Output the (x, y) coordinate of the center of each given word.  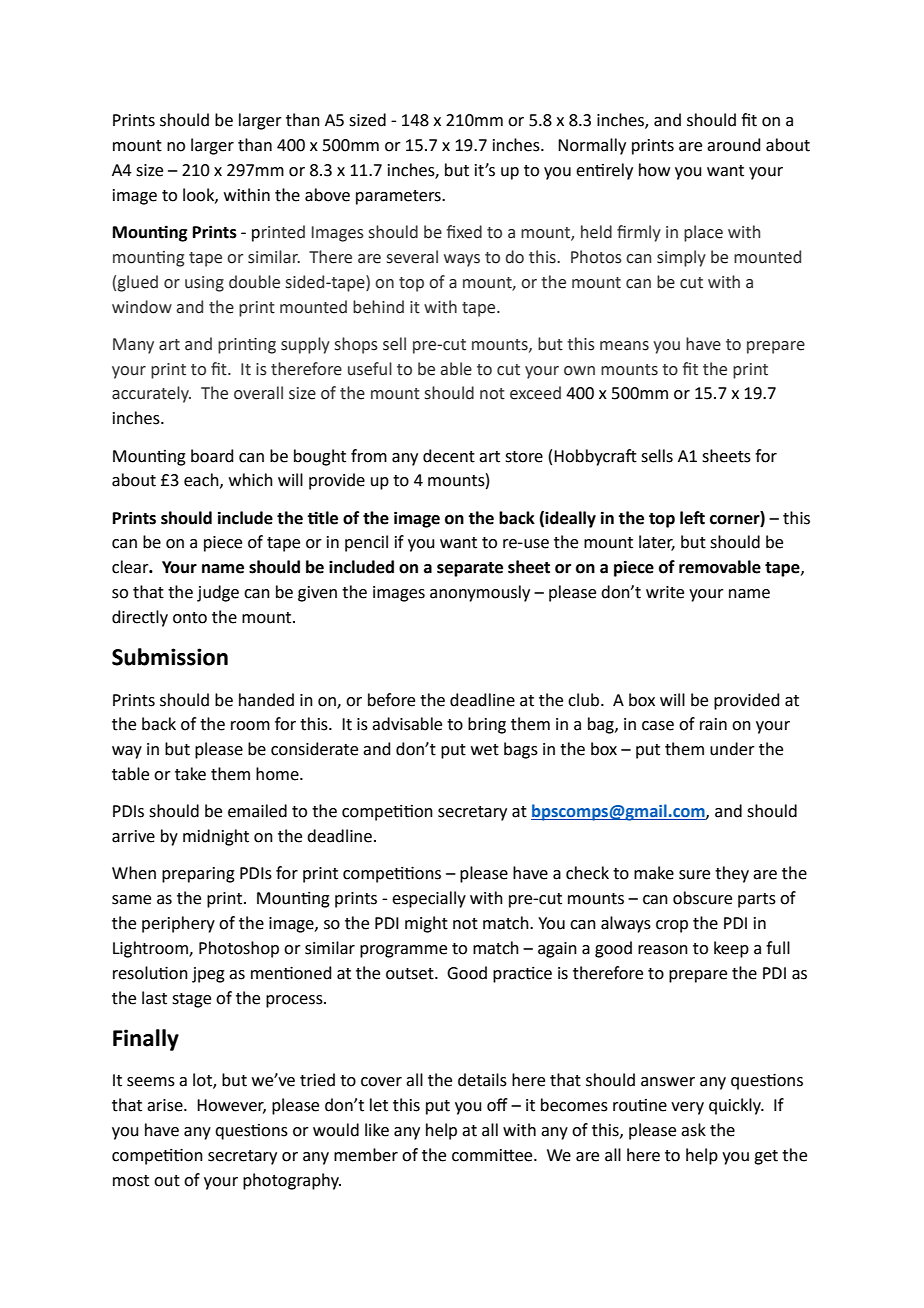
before (391, 700)
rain (713, 724)
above (327, 195)
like (377, 1130)
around (734, 145)
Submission (170, 657)
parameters (399, 197)
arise (166, 1105)
